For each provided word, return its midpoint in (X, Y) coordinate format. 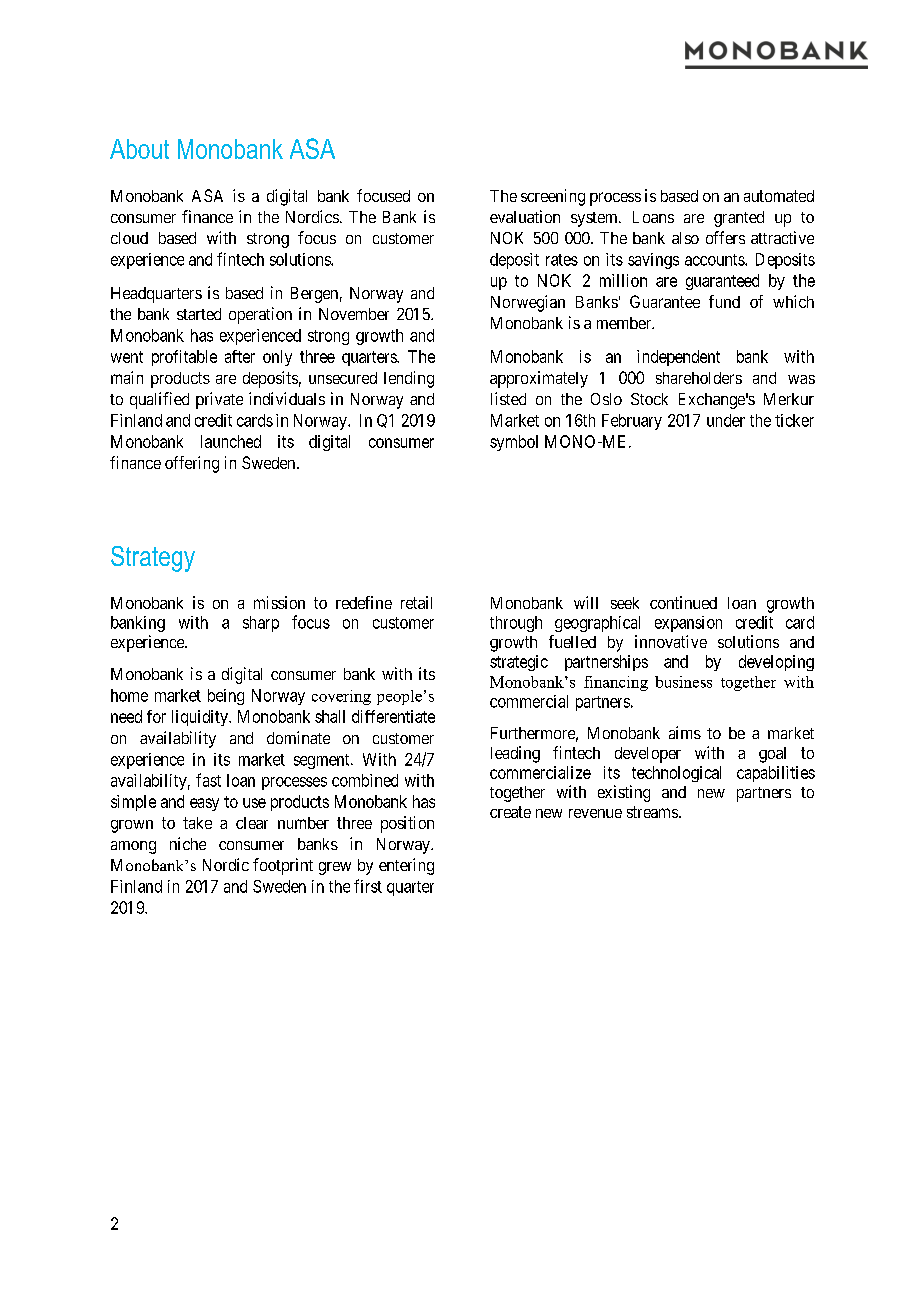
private (219, 400)
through (516, 624)
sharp (261, 624)
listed (508, 398)
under (726, 420)
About (139, 149)
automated (779, 196)
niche (188, 843)
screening (553, 197)
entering (406, 866)
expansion (688, 624)
